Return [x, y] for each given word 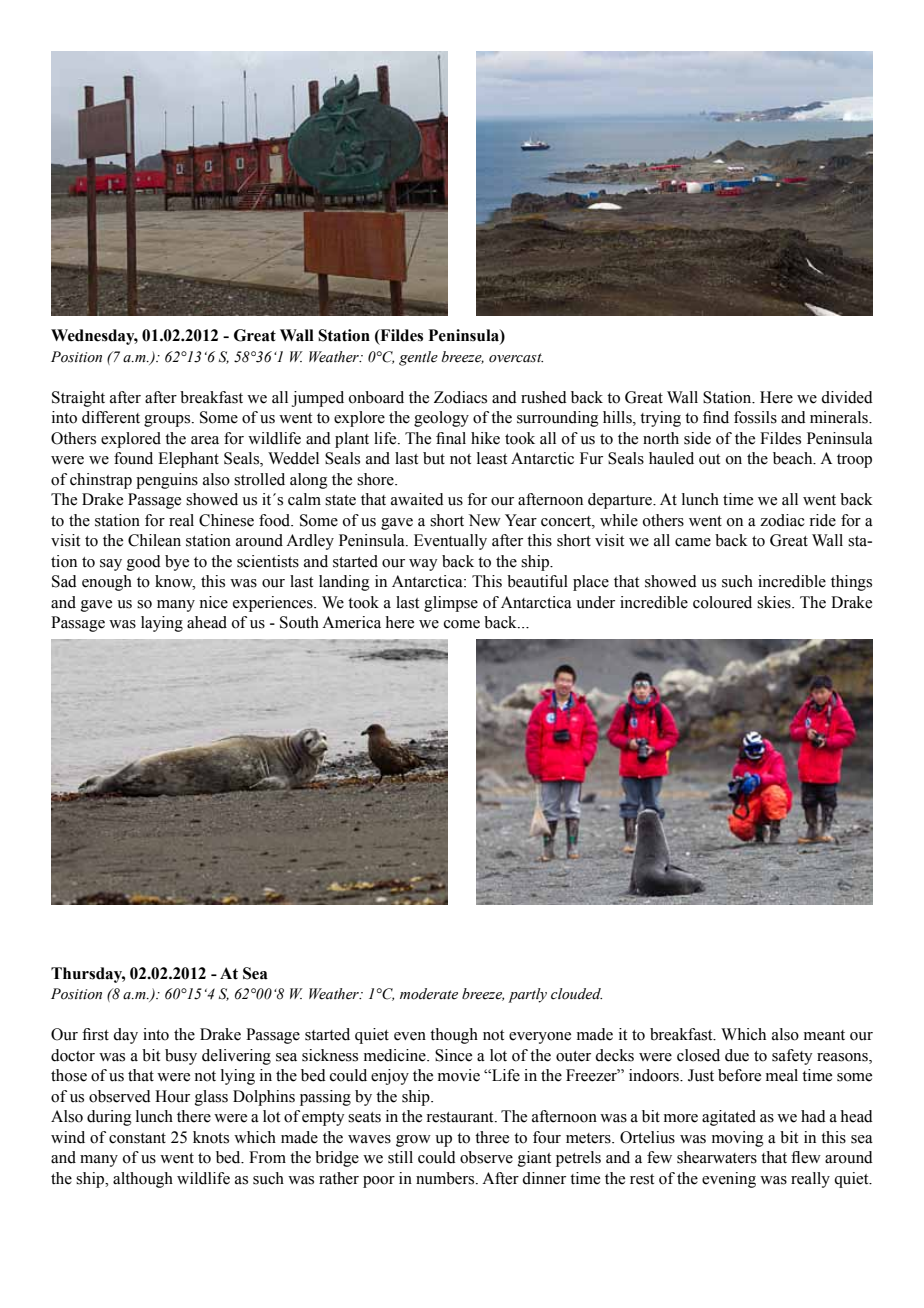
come [462, 624]
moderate [429, 994]
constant [137, 1138]
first [95, 1034]
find [716, 417]
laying [162, 624]
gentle [418, 358]
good [144, 563]
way [423, 565]
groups [168, 421]
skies [775, 602]
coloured [722, 602]
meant [824, 1035]
